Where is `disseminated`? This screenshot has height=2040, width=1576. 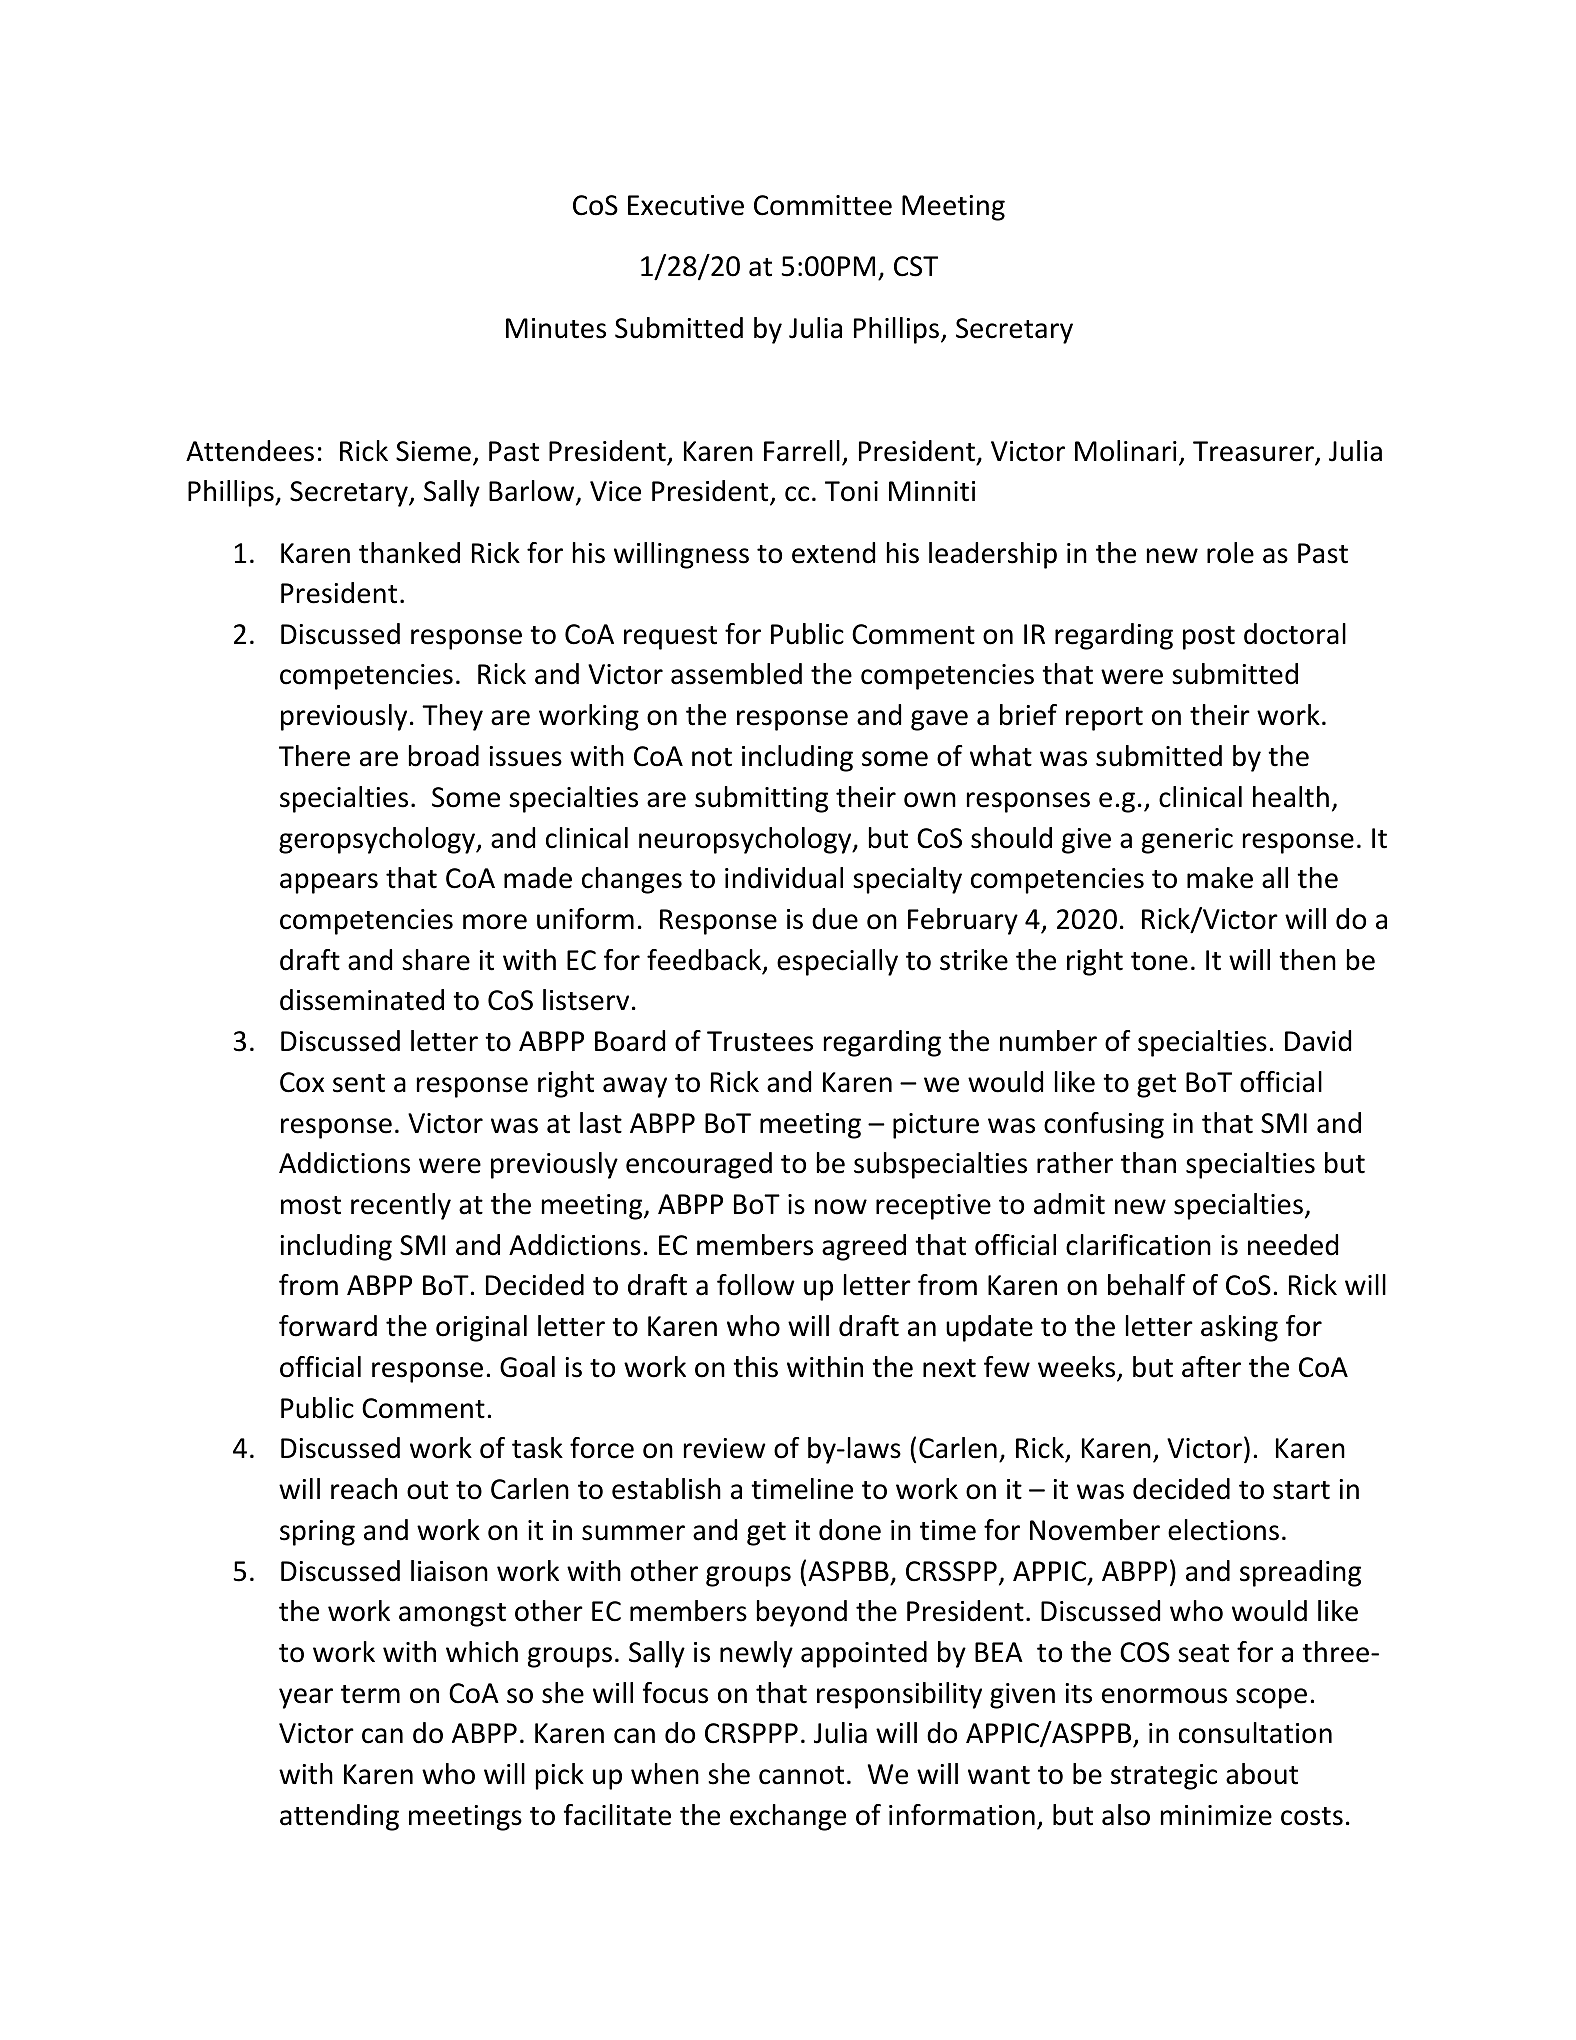 disseminated is located at coordinates (362, 1000).
